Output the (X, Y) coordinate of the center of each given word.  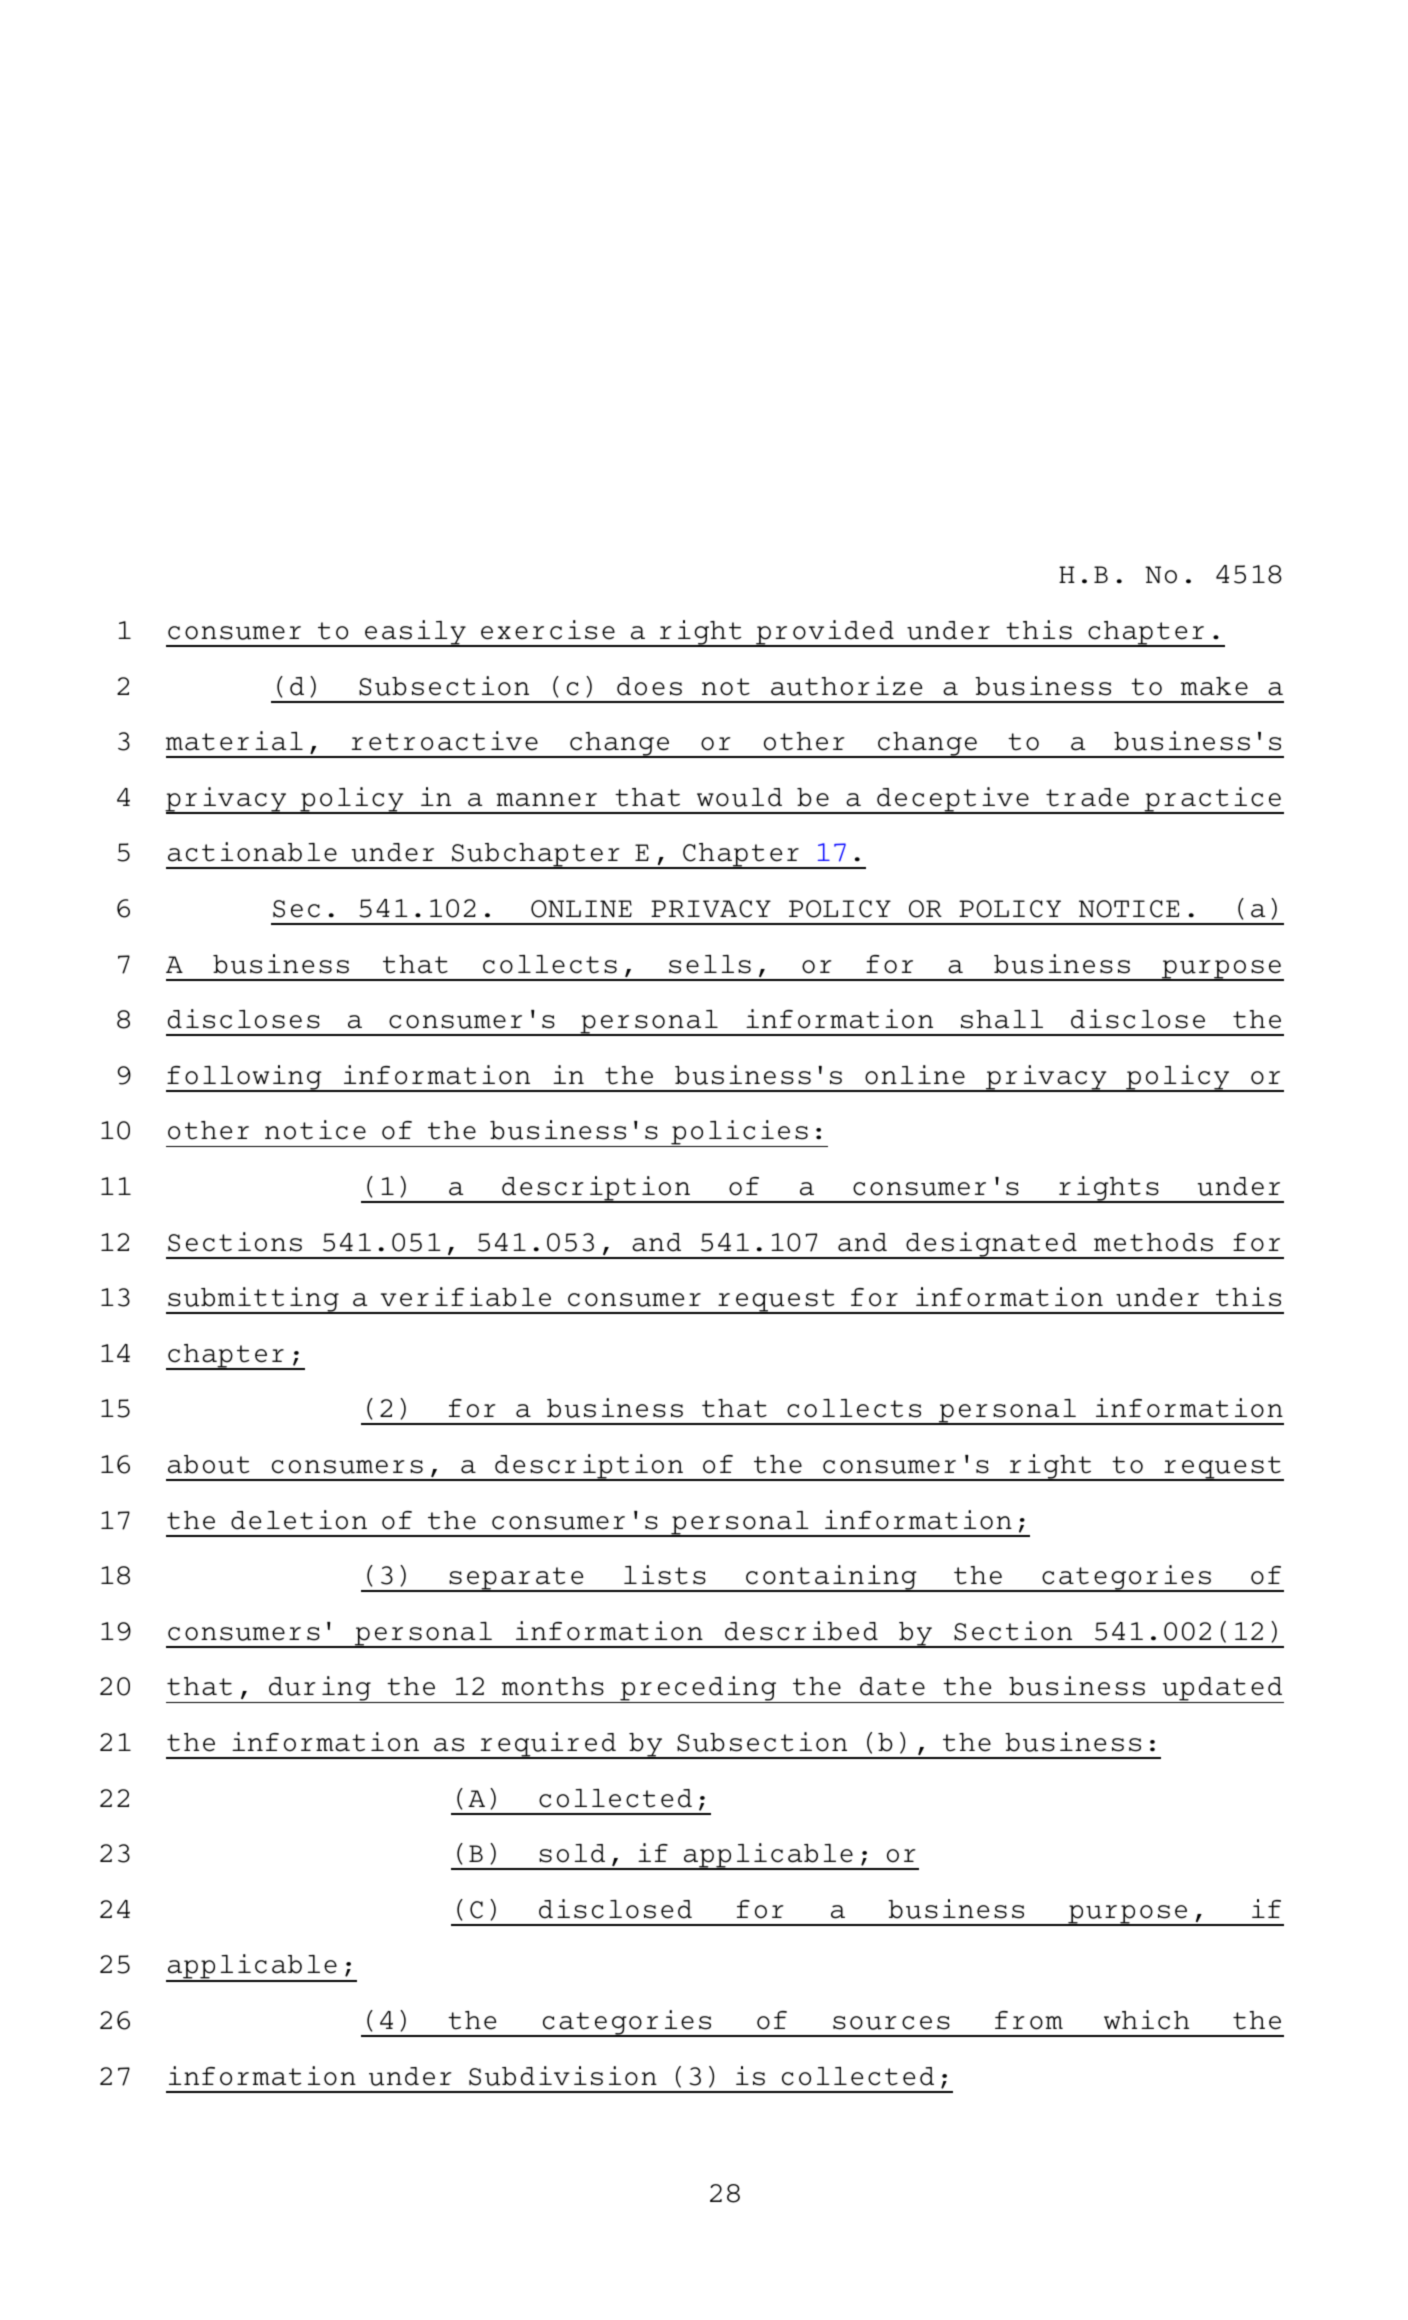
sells (710, 964)
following (245, 1078)
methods (1153, 1242)
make (1214, 686)
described (801, 1631)
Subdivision (563, 2076)
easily (415, 633)
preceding (698, 1689)
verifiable (466, 1297)
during (320, 1689)
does (649, 686)
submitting (253, 1300)
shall (1002, 1019)
